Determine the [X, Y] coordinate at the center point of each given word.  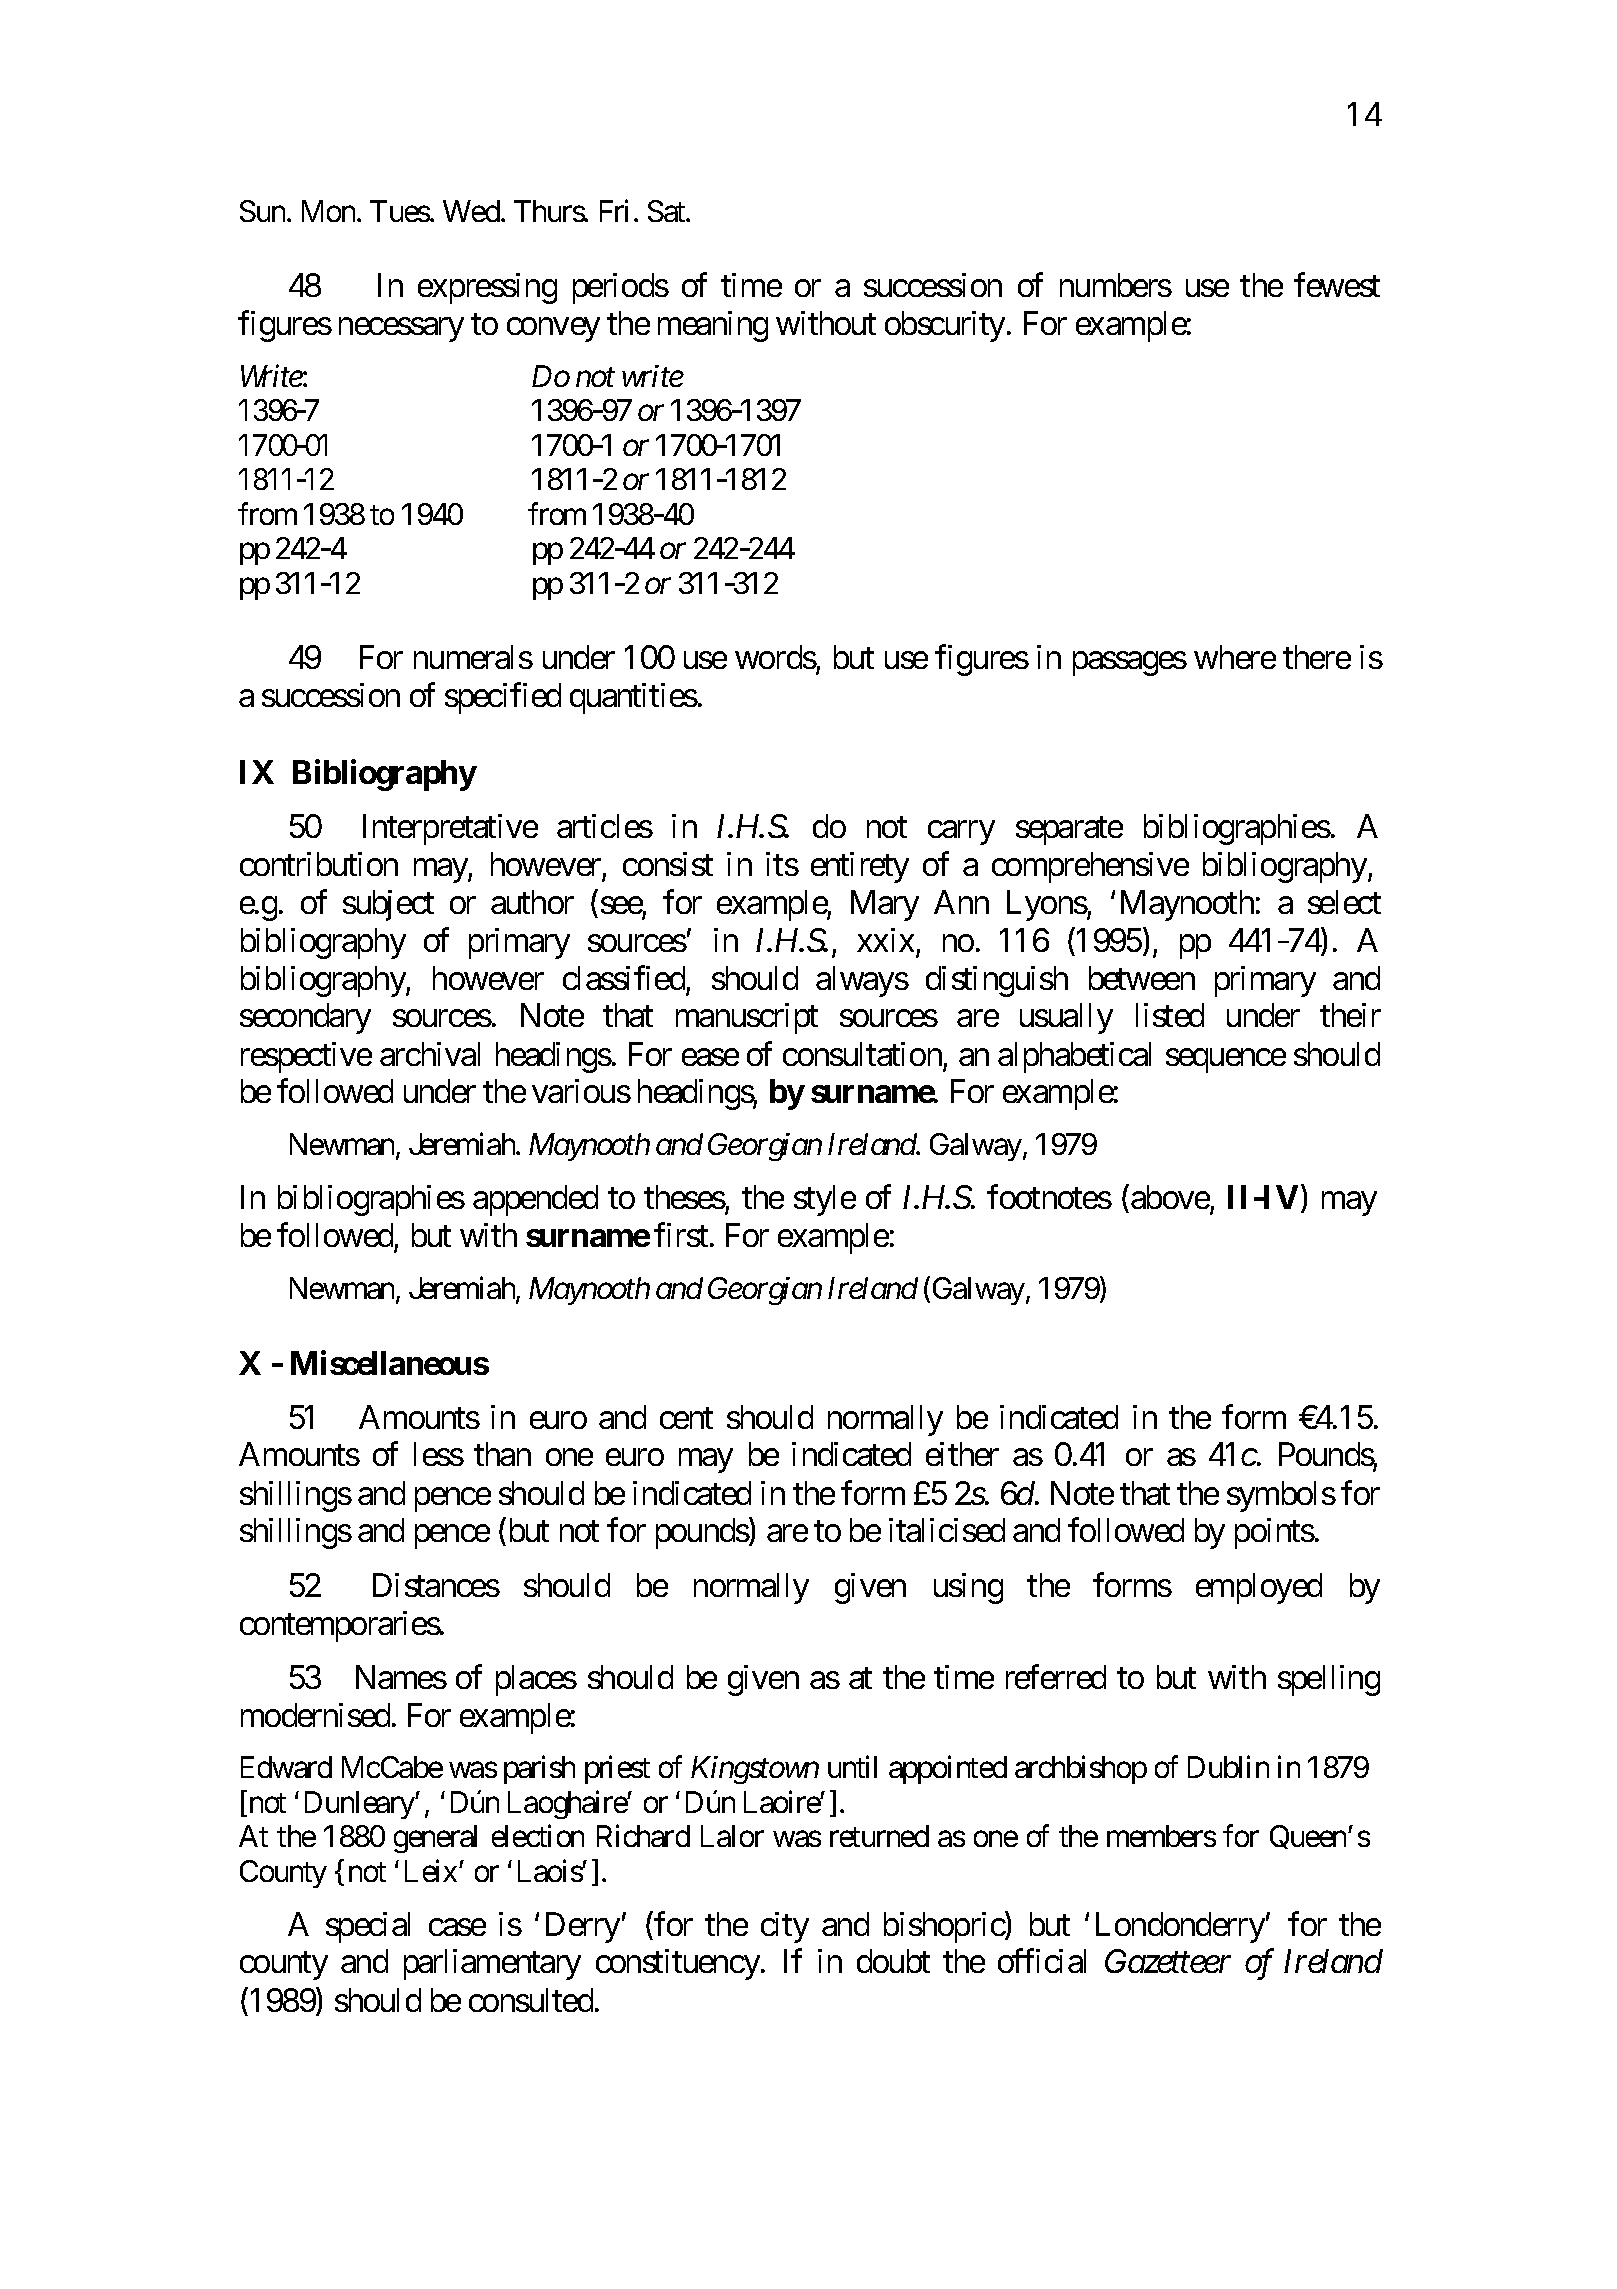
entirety [860, 867]
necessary [401, 330]
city [785, 1927]
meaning [713, 326]
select [1344, 902]
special [368, 1927]
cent [686, 1418]
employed [1259, 1588]
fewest [1337, 285]
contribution [319, 864]
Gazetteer [1168, 1961]
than [502, 1454]
